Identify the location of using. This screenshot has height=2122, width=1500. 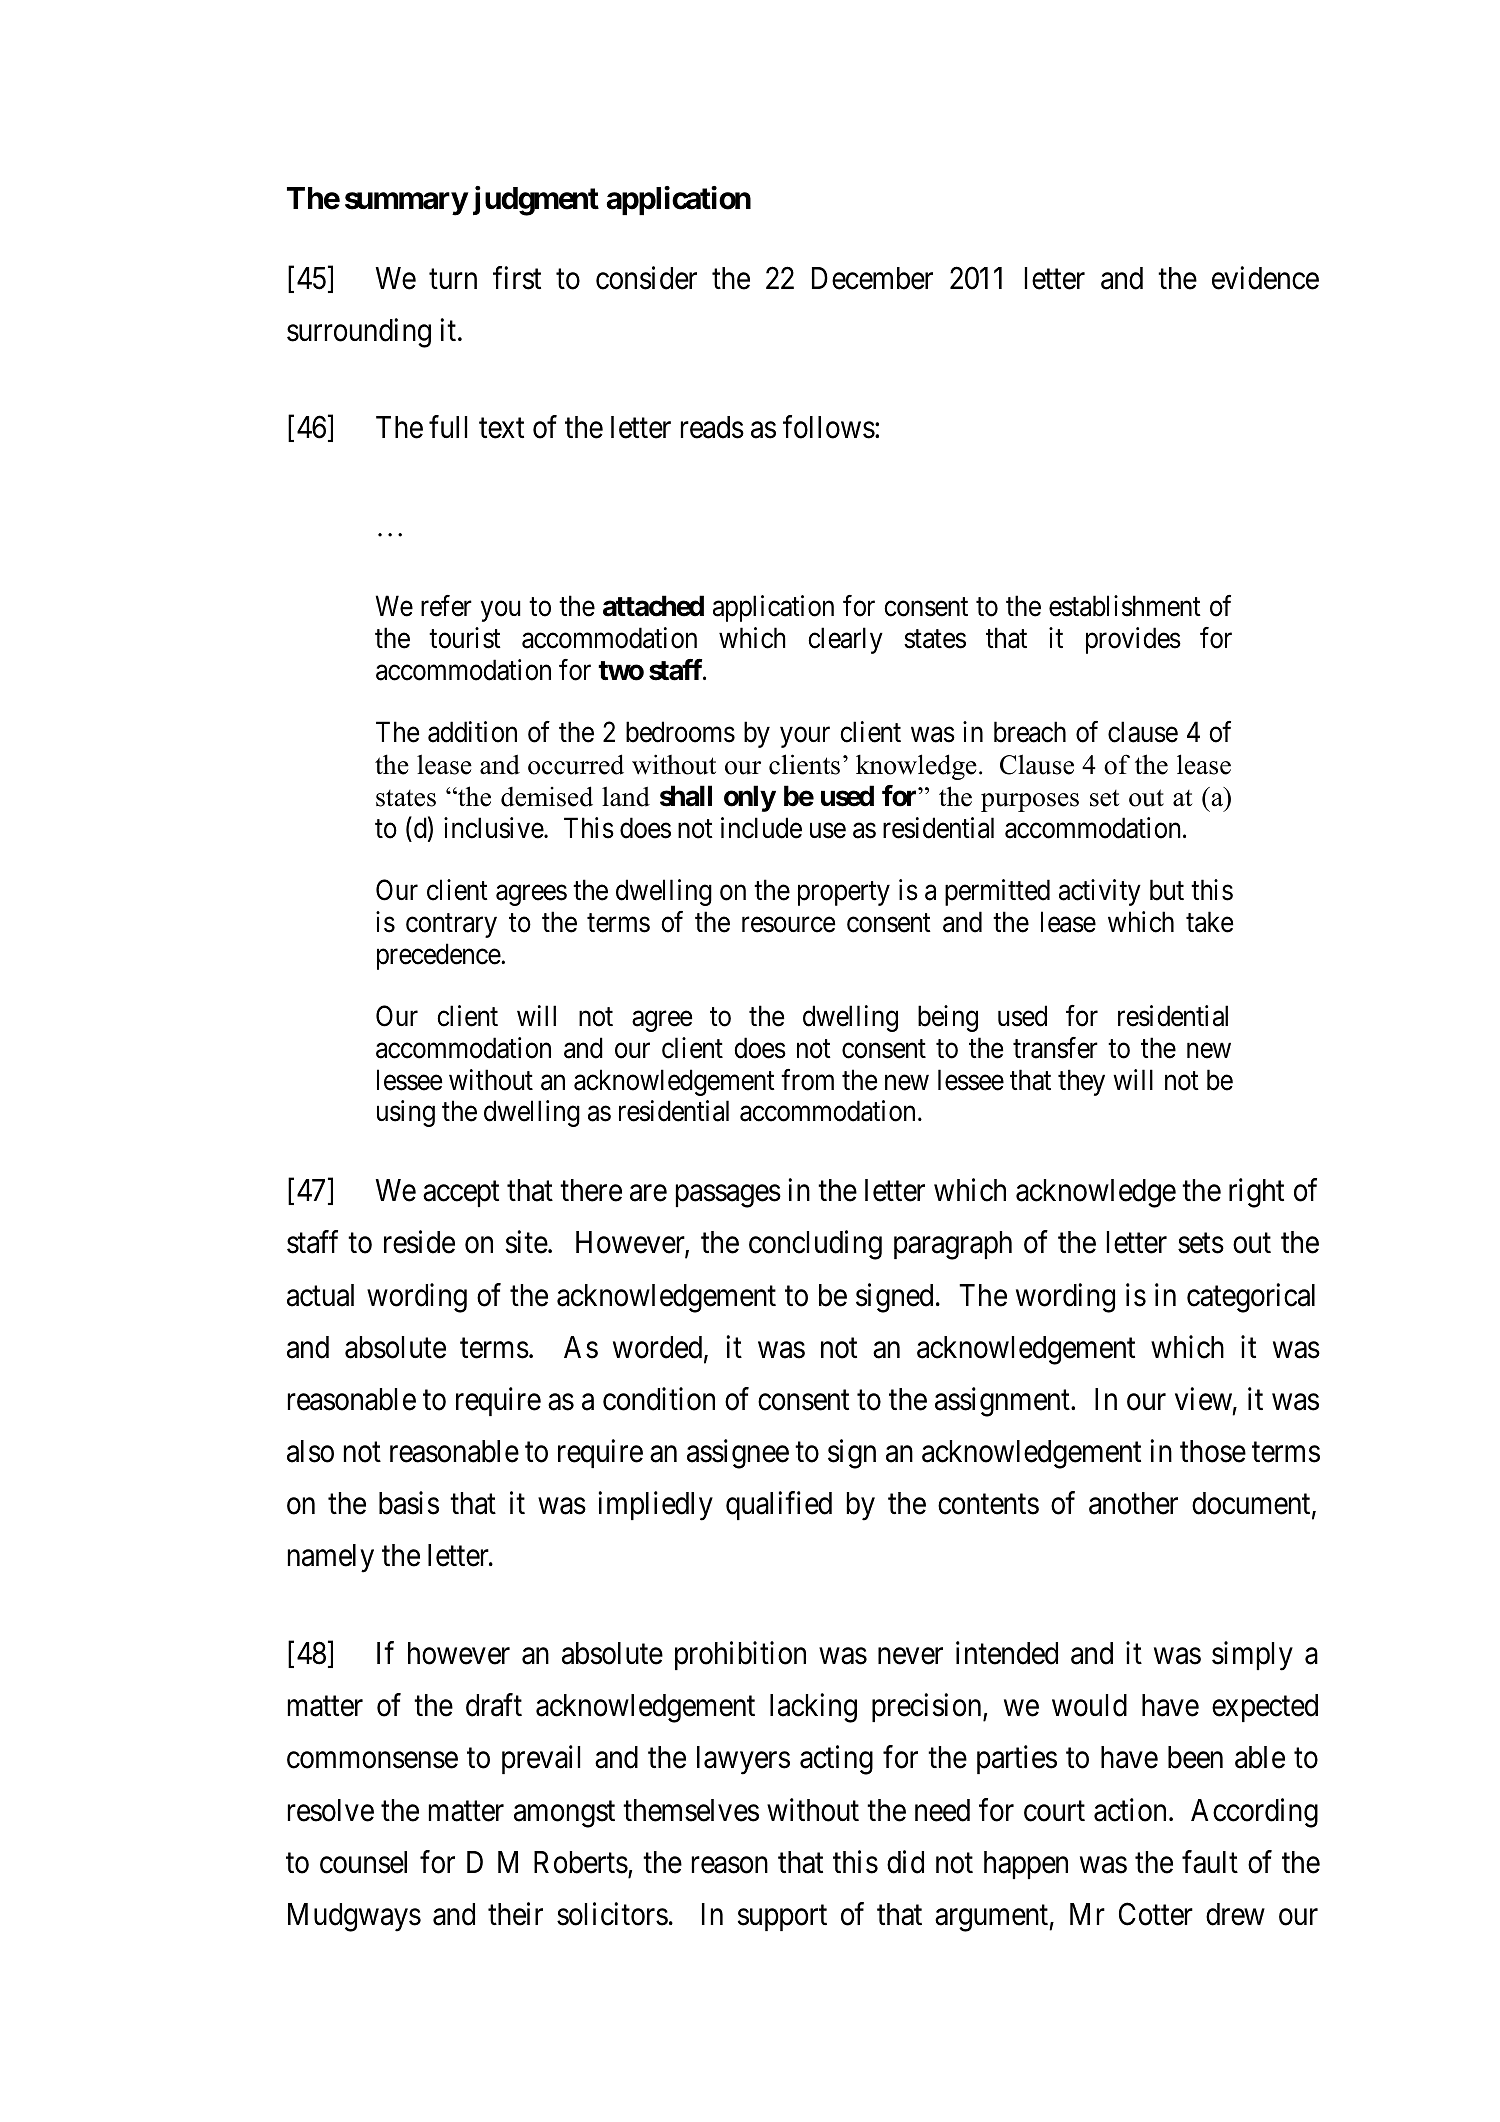
(406, 1113).
